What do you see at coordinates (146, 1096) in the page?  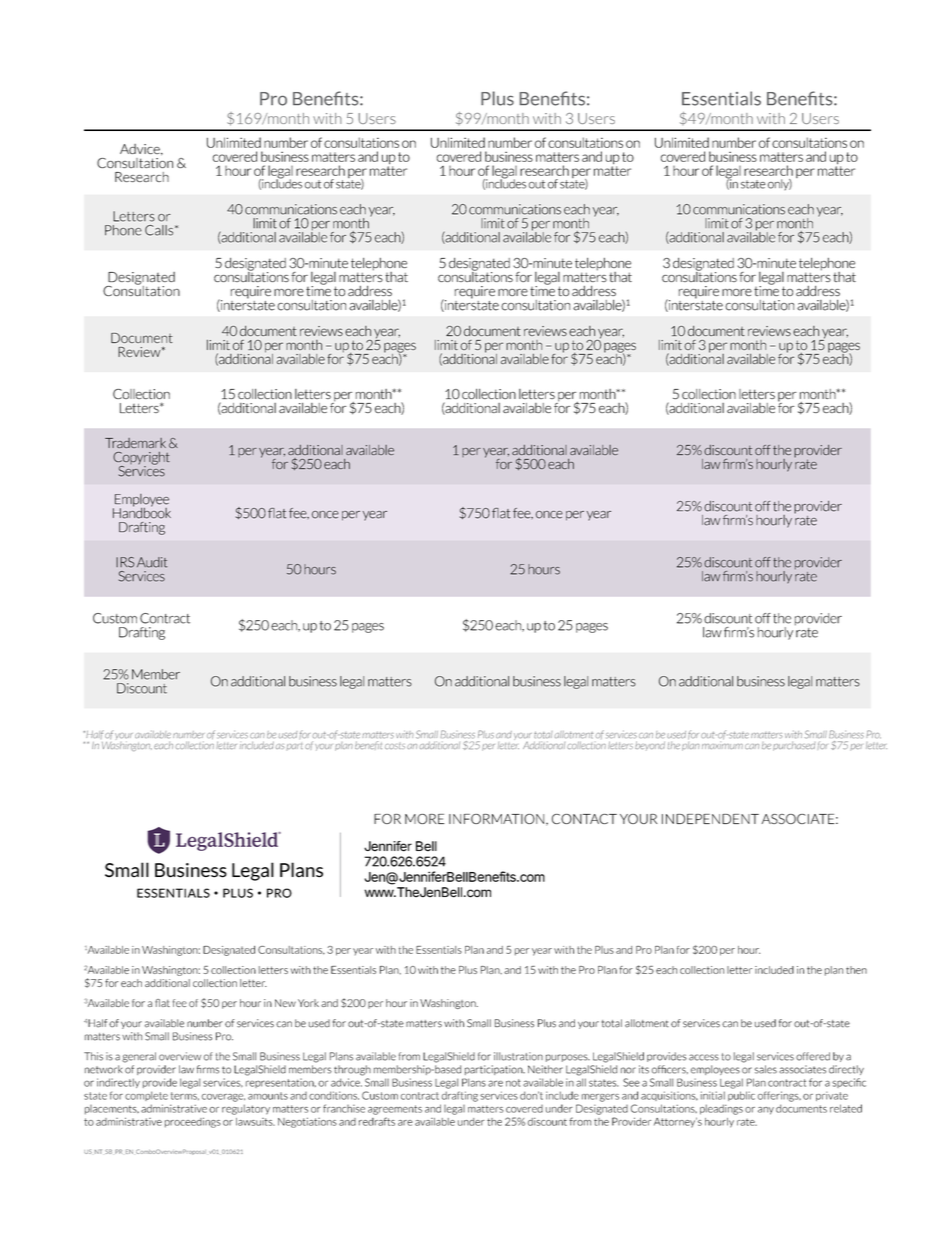 I see `complete` at bounding box center [146, 1096].
